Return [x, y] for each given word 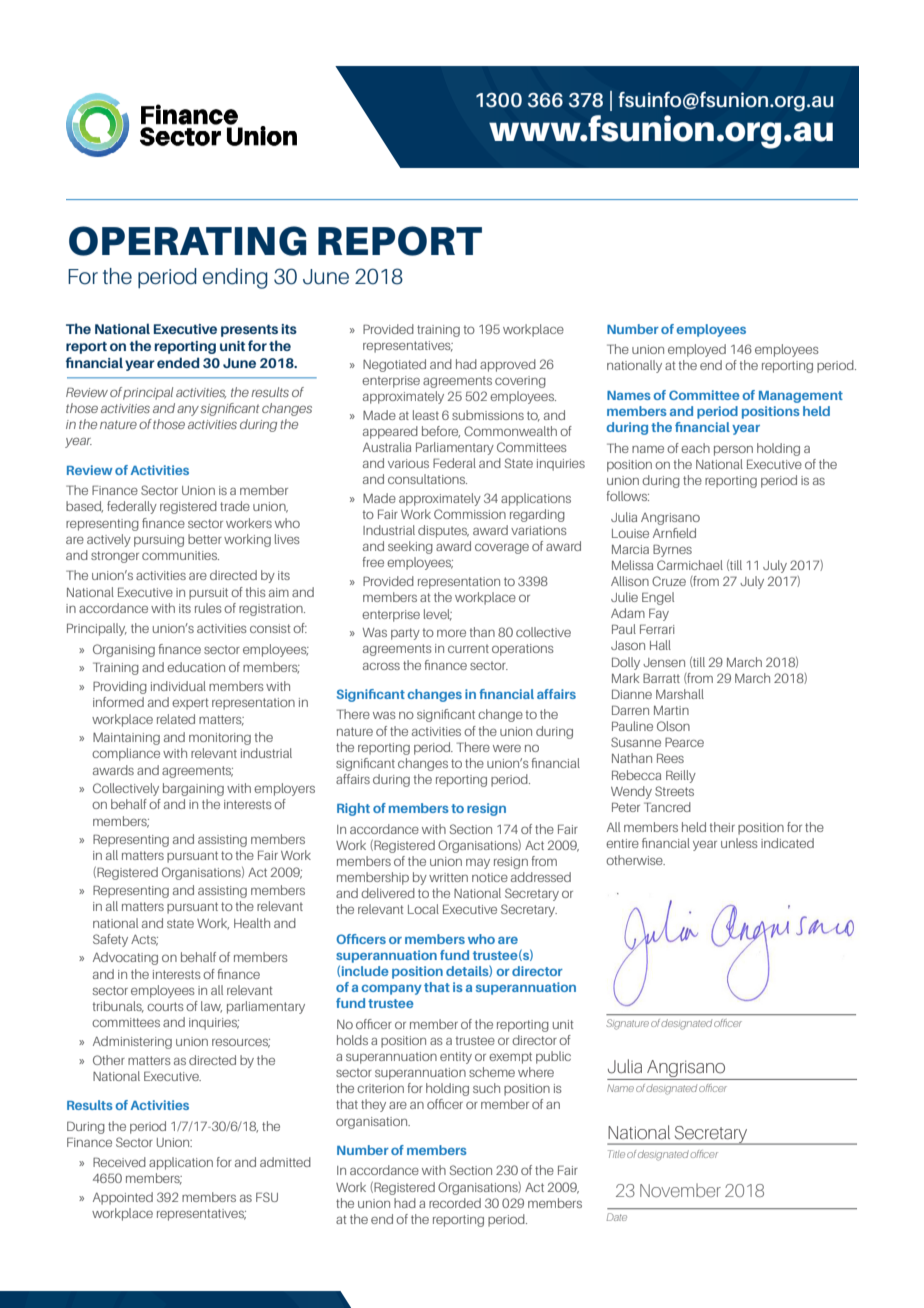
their [722, 827]
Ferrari [657, 629]
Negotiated [394, 365]
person [733, 450]
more [451, 633]
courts [165, 1006]
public [553, 1057]
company [391, 990]
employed [697, 350]
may [478, 864]
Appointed [123, 1198]
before [441, 432]
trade [235, 506]
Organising [124, 650]
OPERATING [188, 241]
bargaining [193, 789]
